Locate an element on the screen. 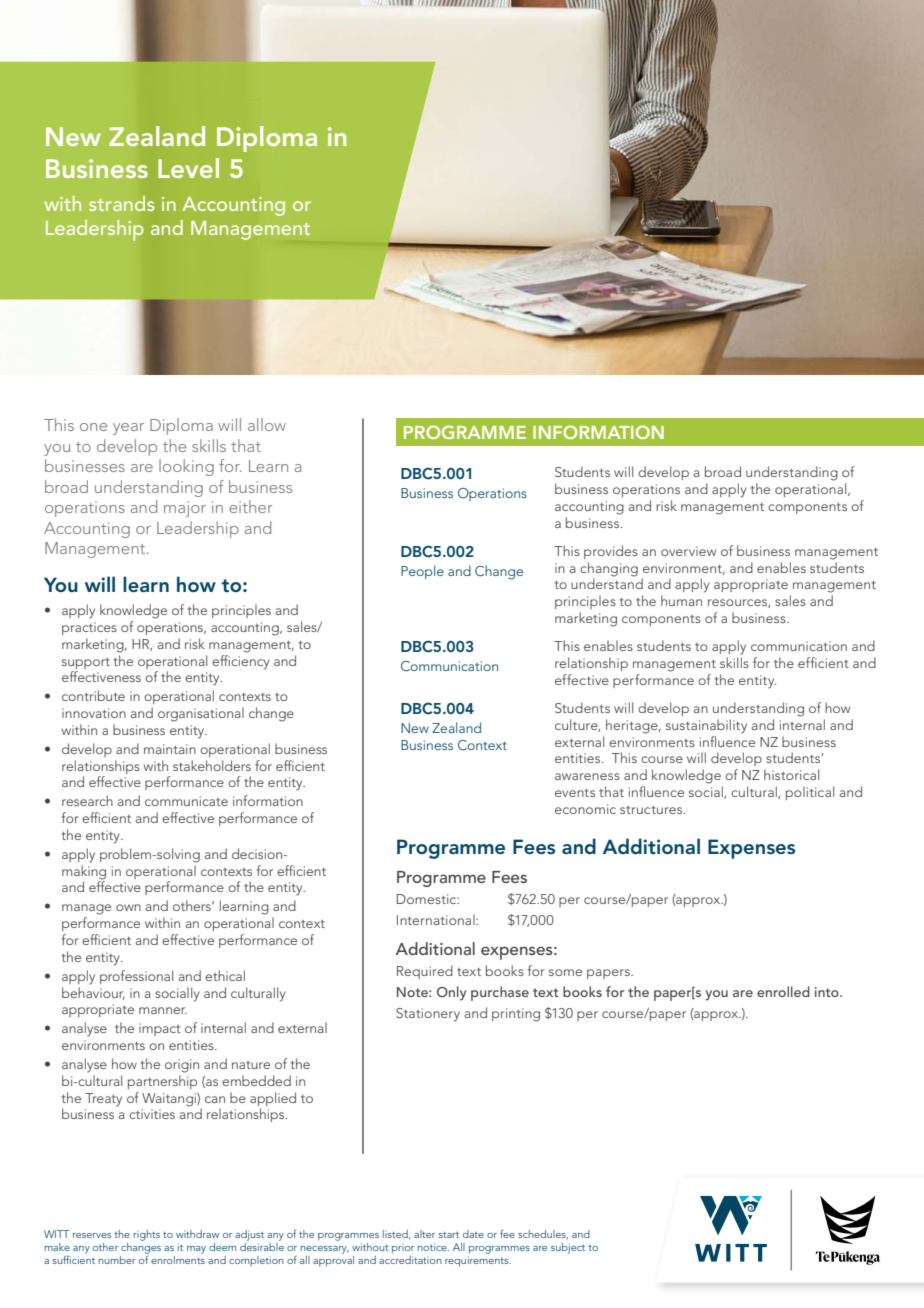 Image resolution: width=924 pixels, height=1308 pixels. organisational is located at coordinates (201, 714).
